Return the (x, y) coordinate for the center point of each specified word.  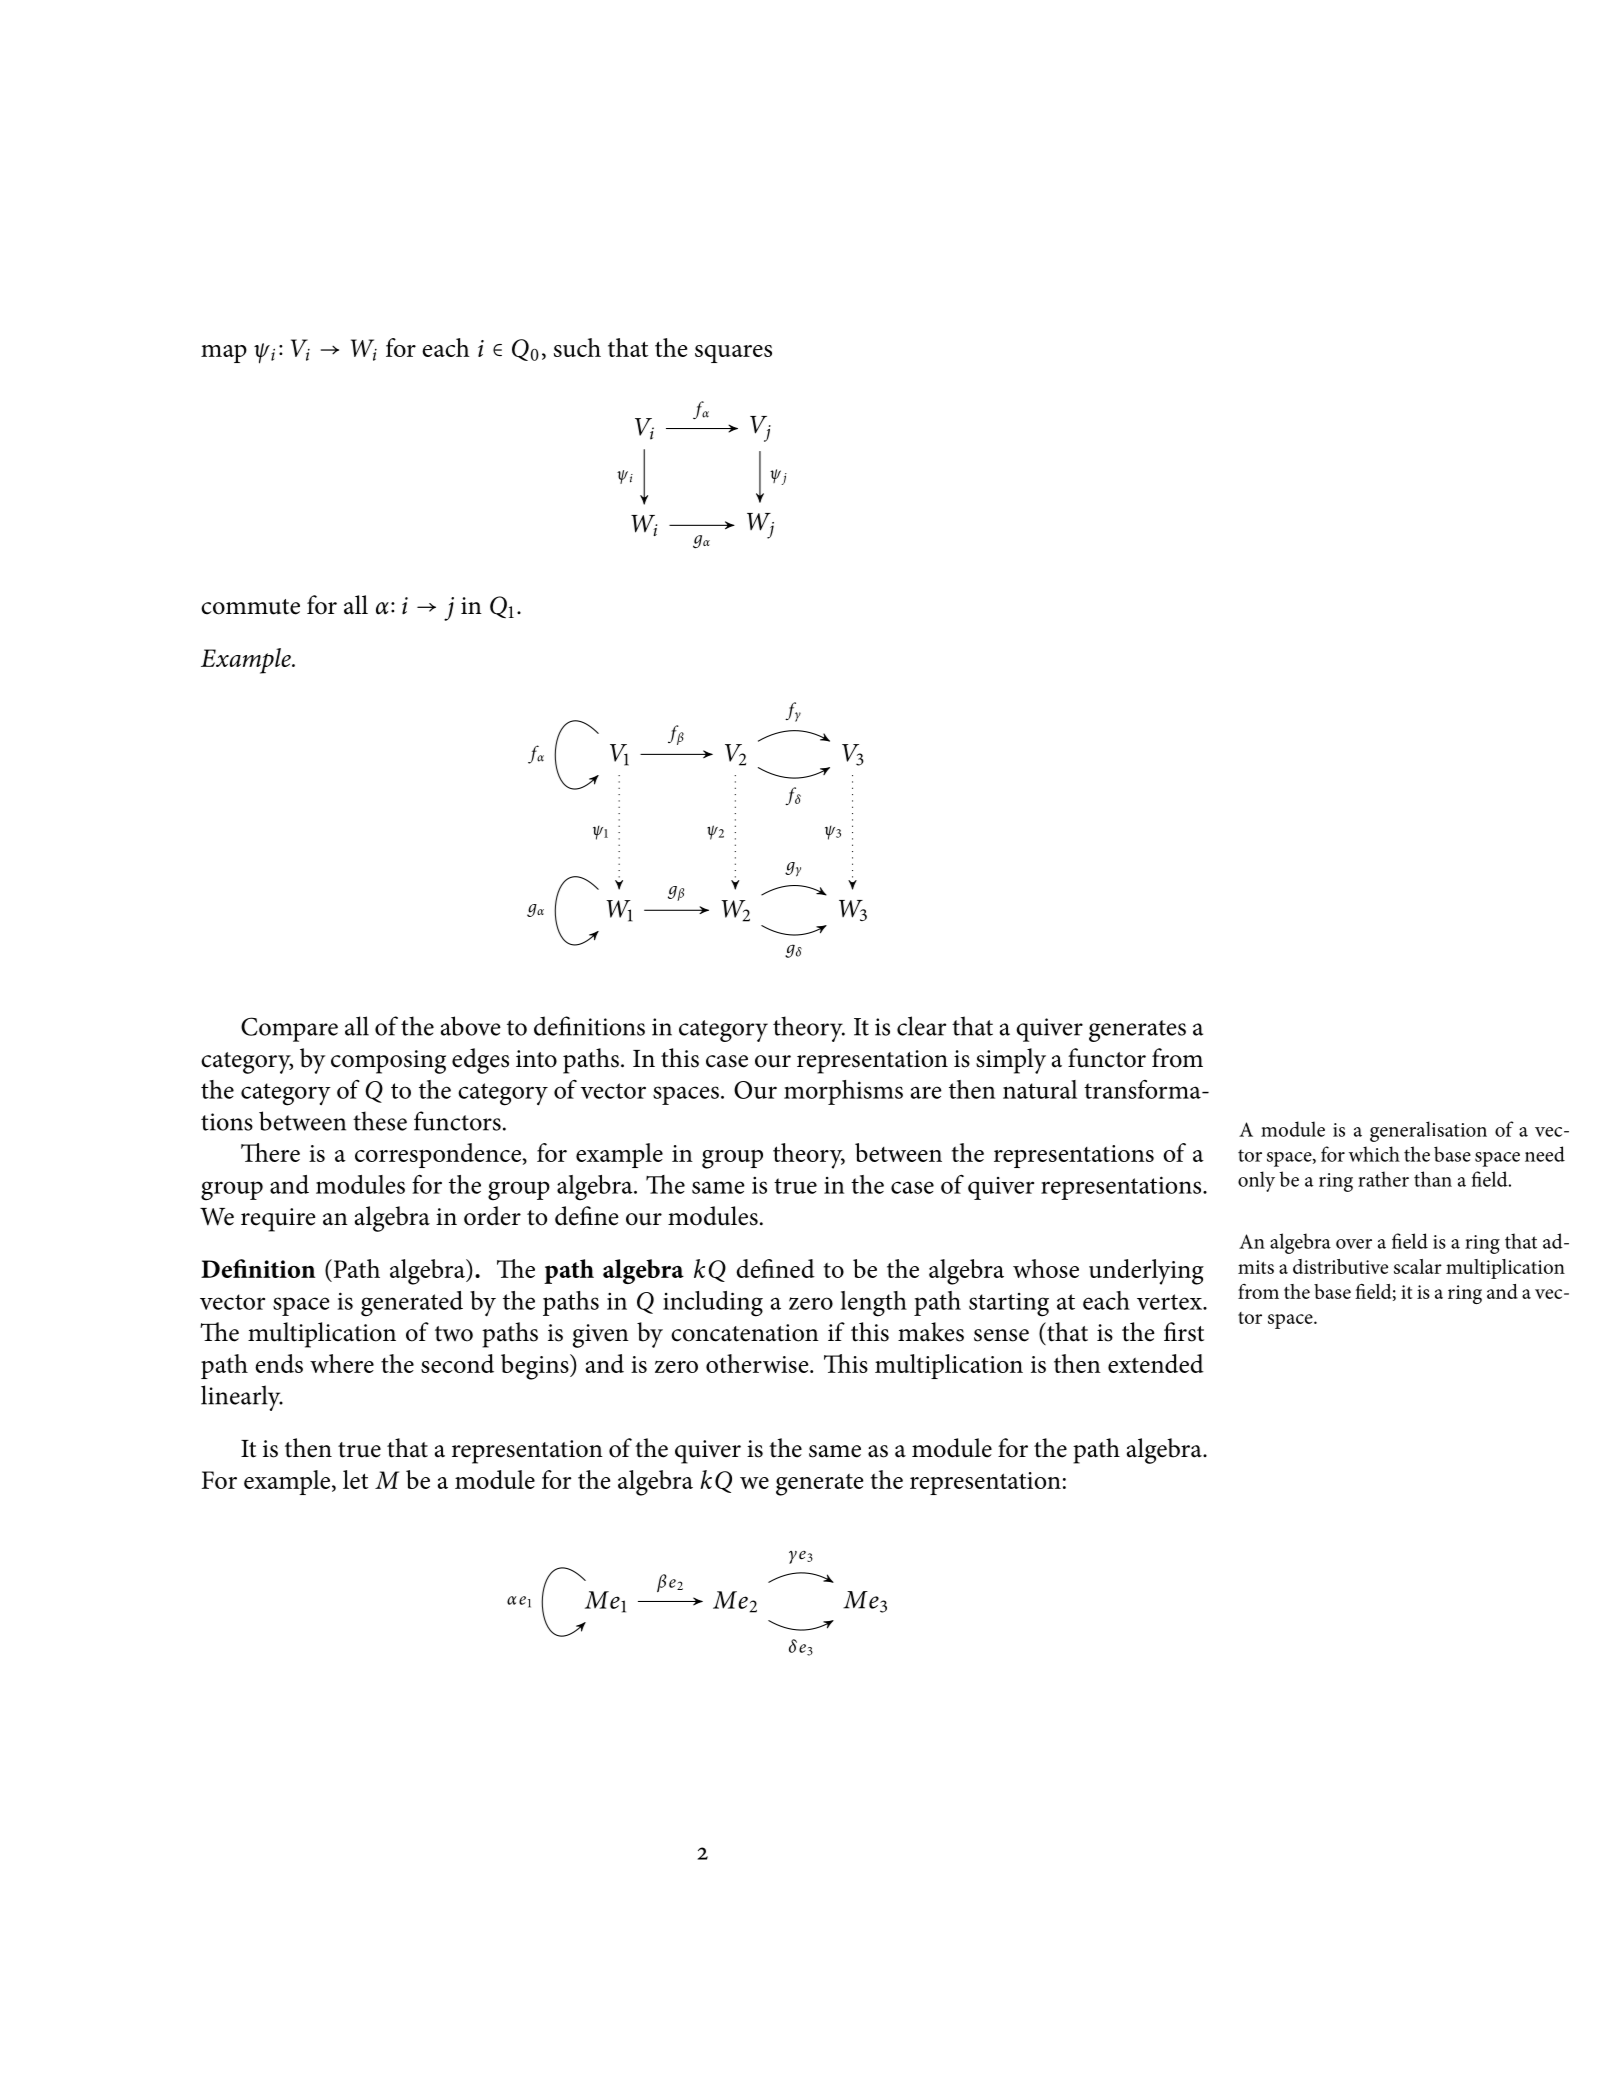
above (471, 1026)
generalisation (1428, 1131)
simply (1011, 1061)
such (577, 347)
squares (733, 354)
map (224, 354)
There (270, 1152)
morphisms (843, 1092)
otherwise (758, 1363)
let (356, 1479)
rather (1383, 1179)
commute (250, 607)
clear (921, 1026)
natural (1040, 1089)
